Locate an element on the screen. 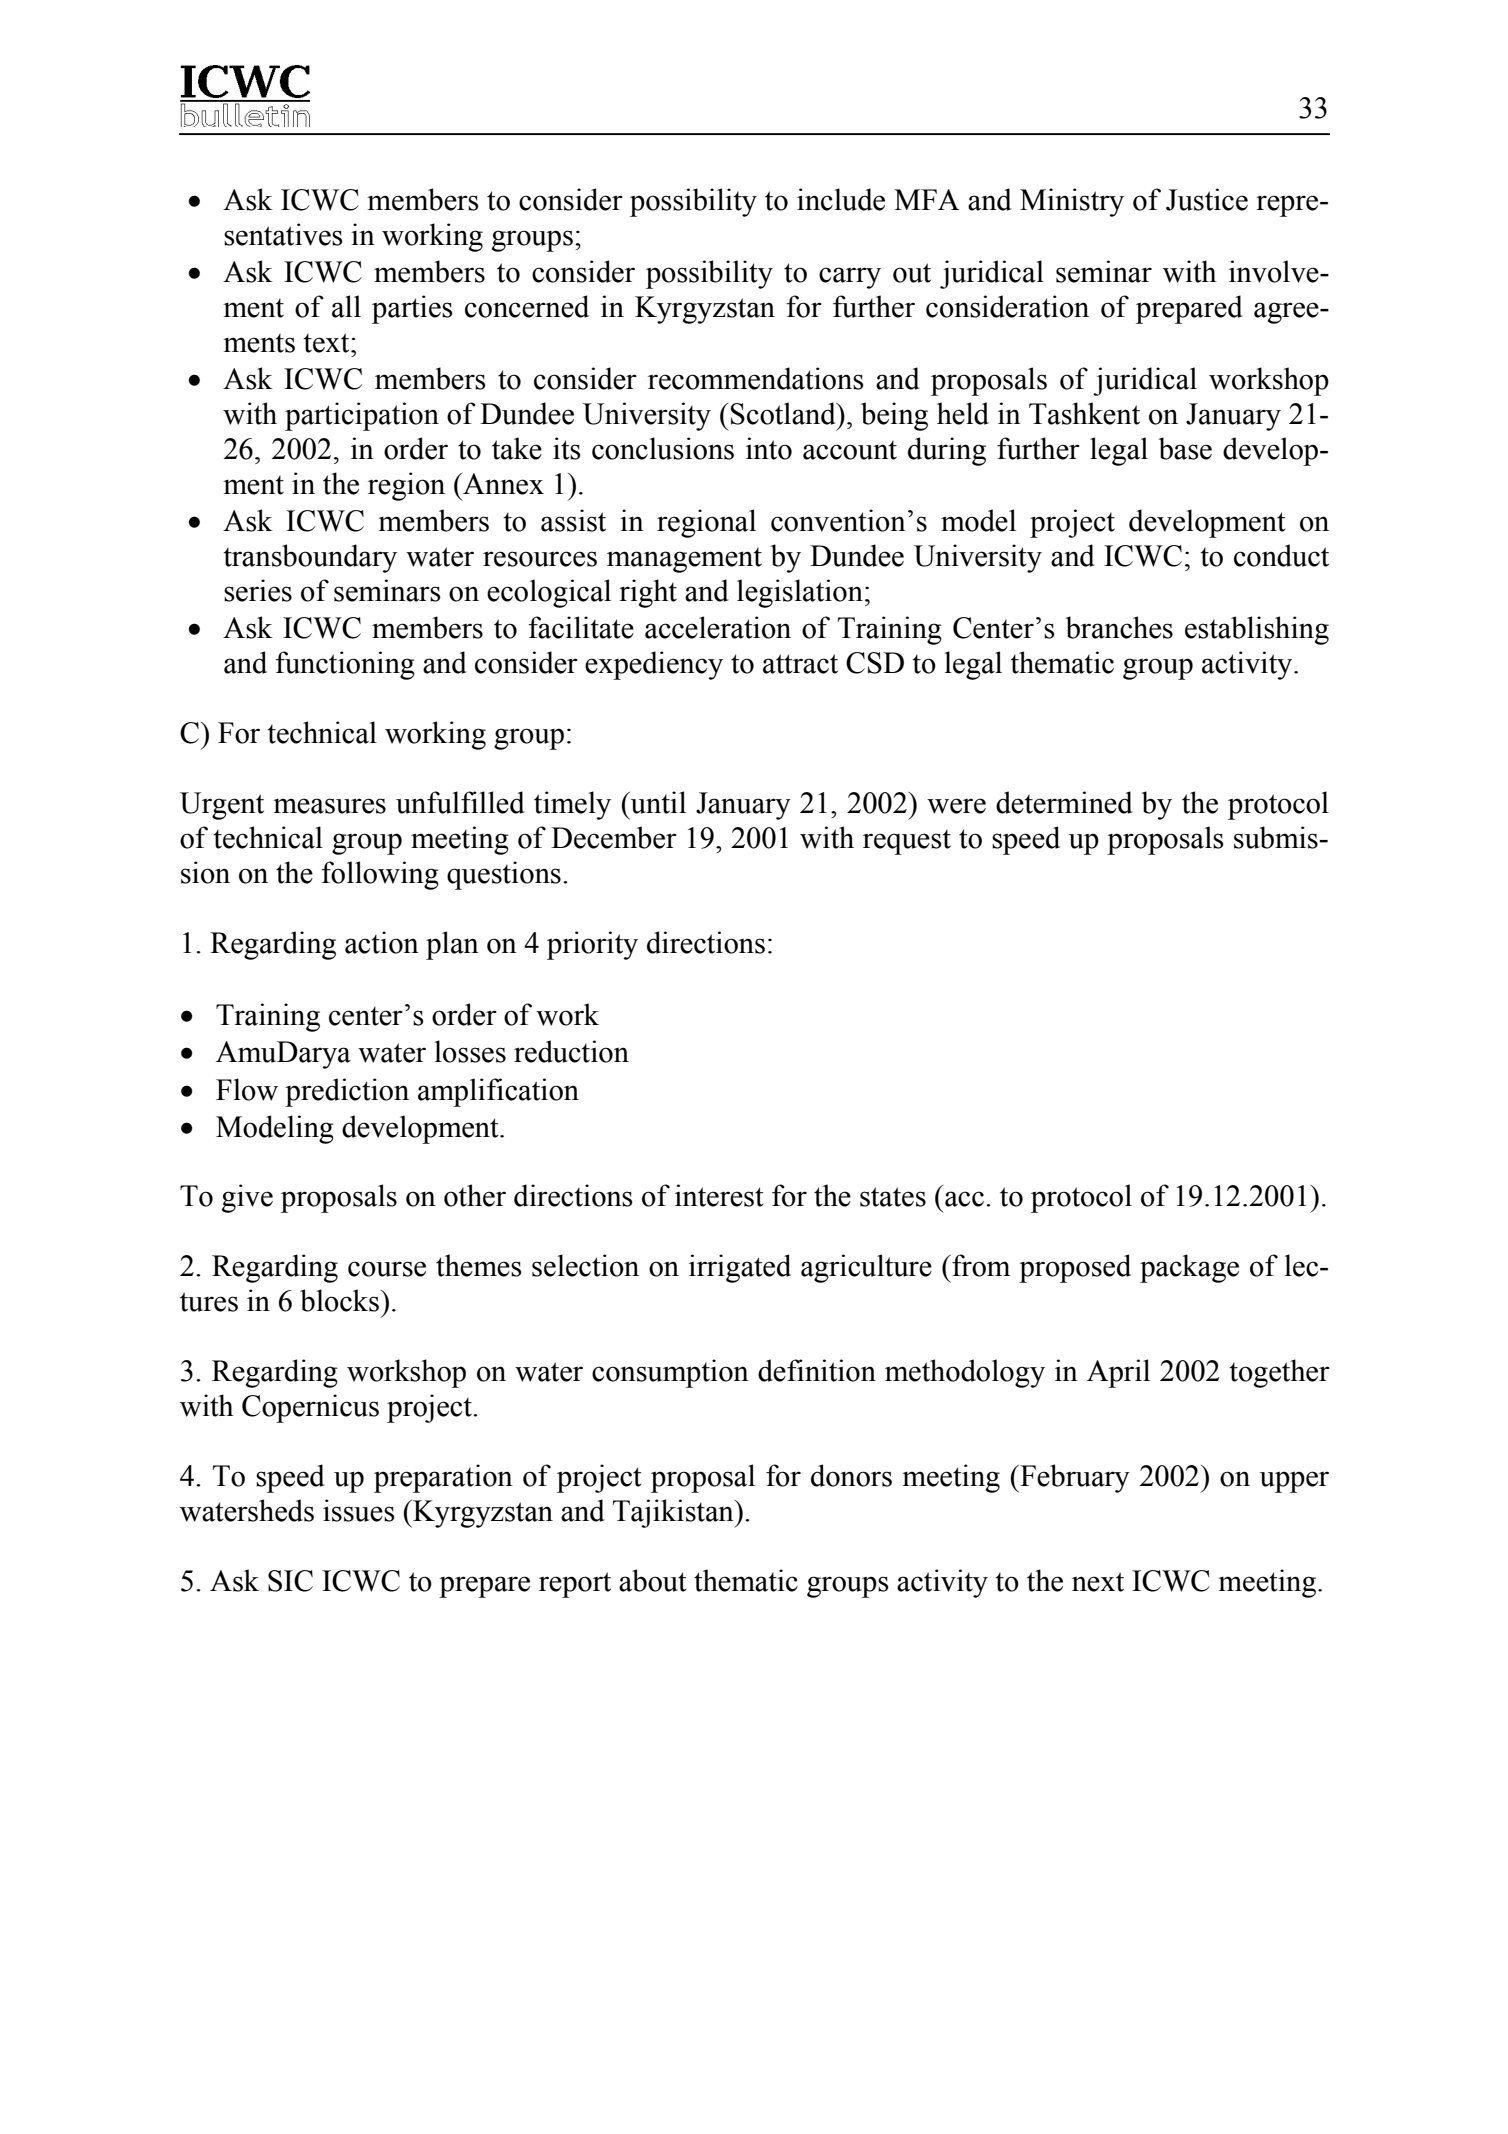 Image resolution: width=1508 pixels, height=2134 pixels. all is located at coordinates (346, 306).
